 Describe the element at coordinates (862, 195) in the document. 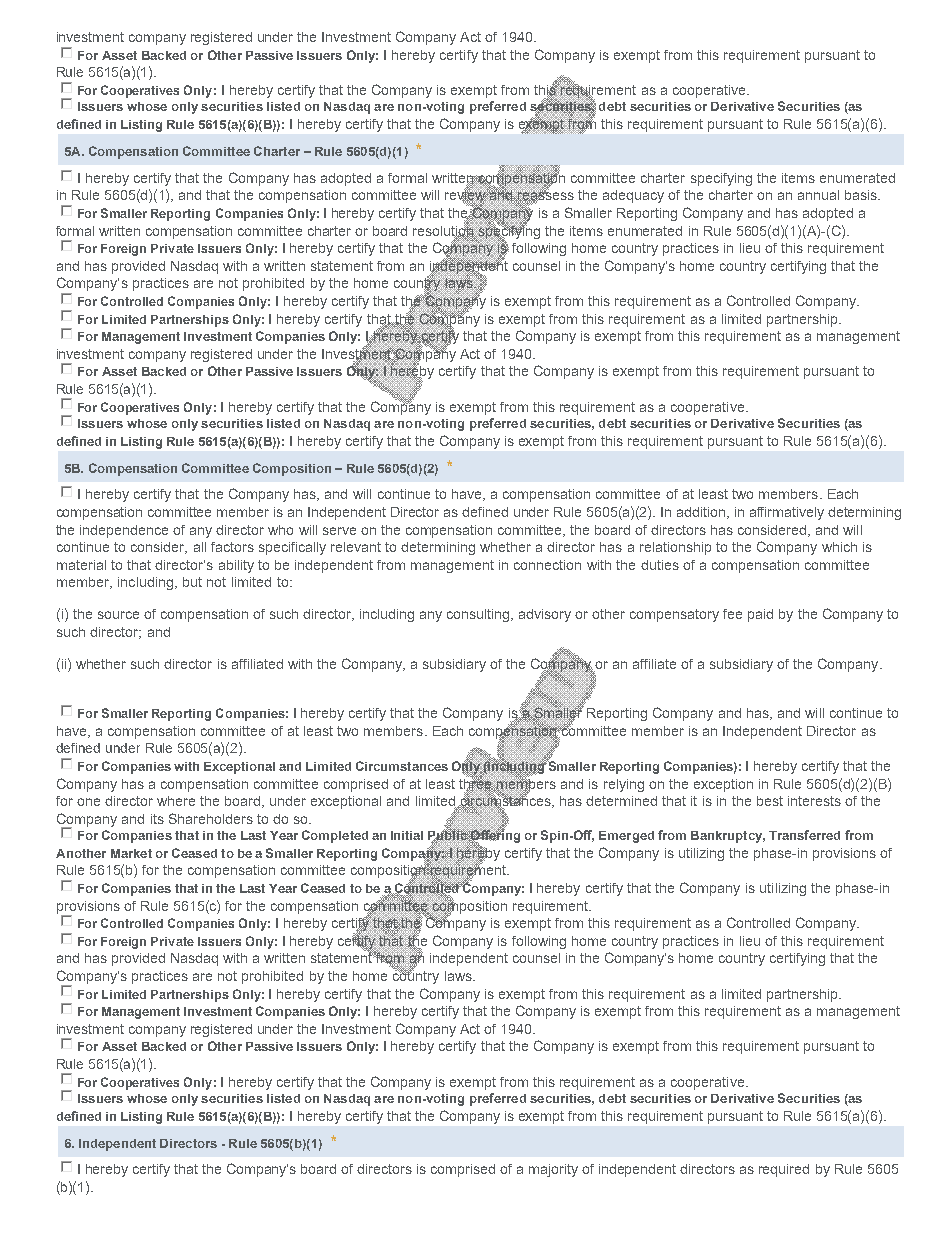

I see `basis` at that location.
